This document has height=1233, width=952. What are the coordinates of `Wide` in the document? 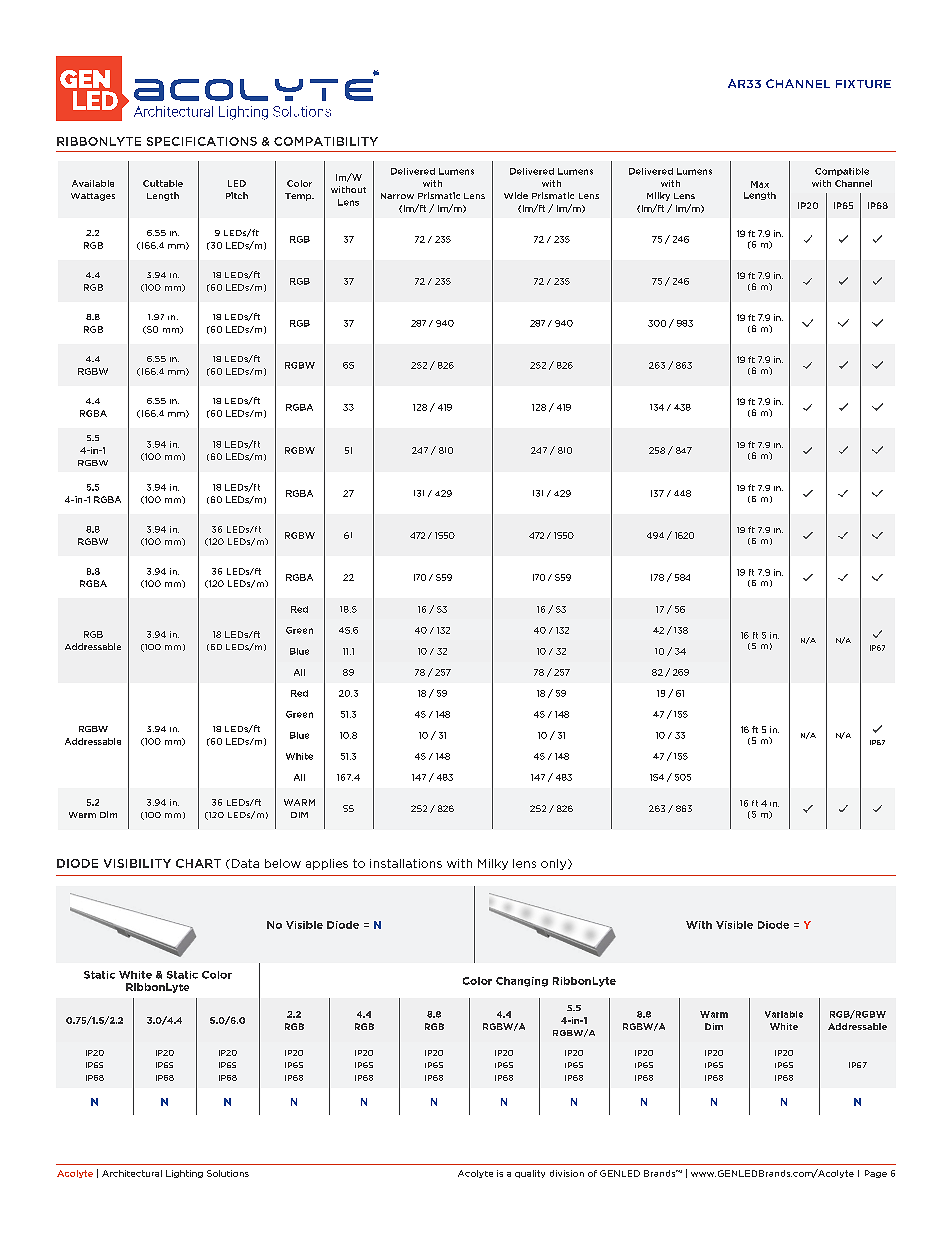 It's located at (516, 195).
